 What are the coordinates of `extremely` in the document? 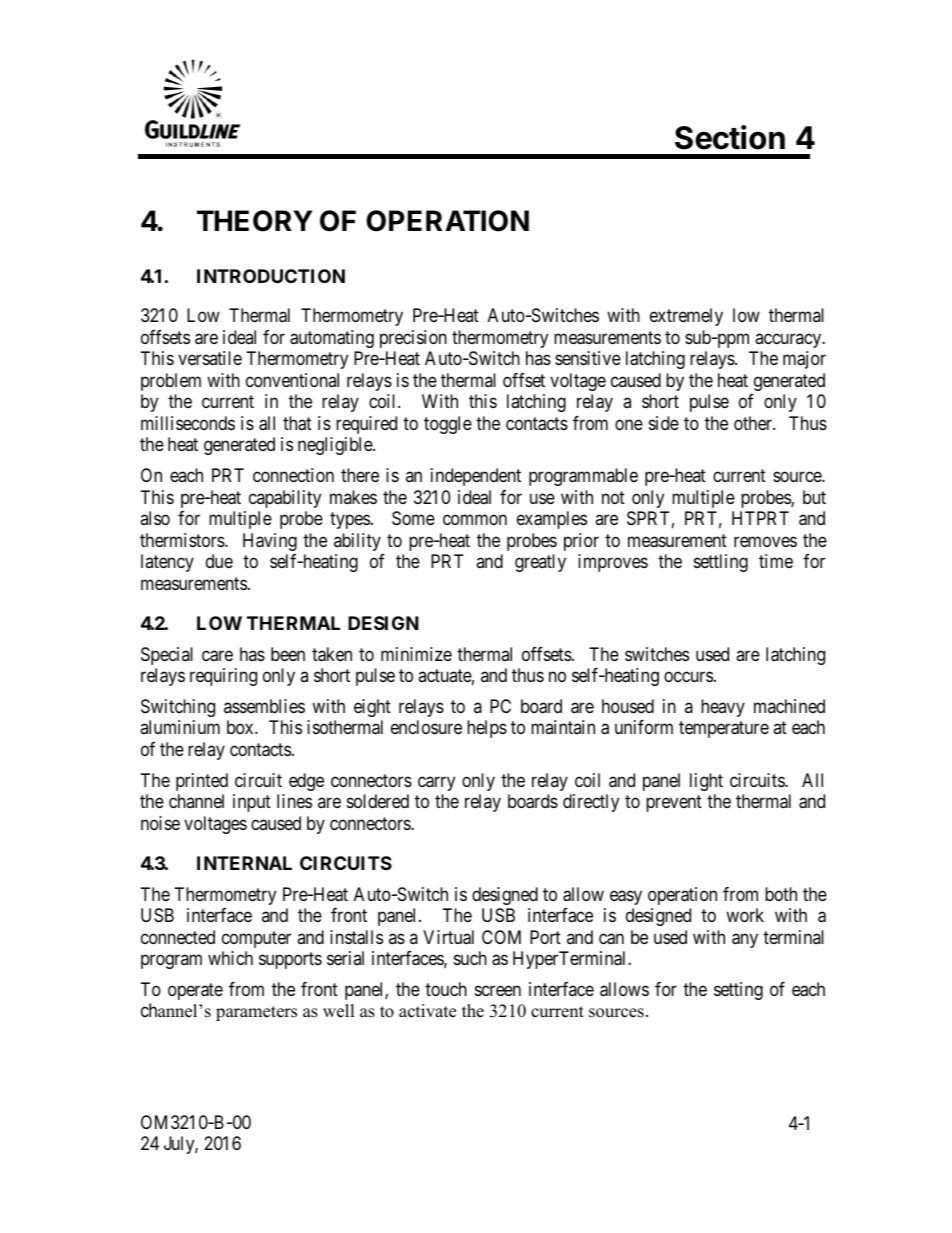 It's located at (686, 317).
